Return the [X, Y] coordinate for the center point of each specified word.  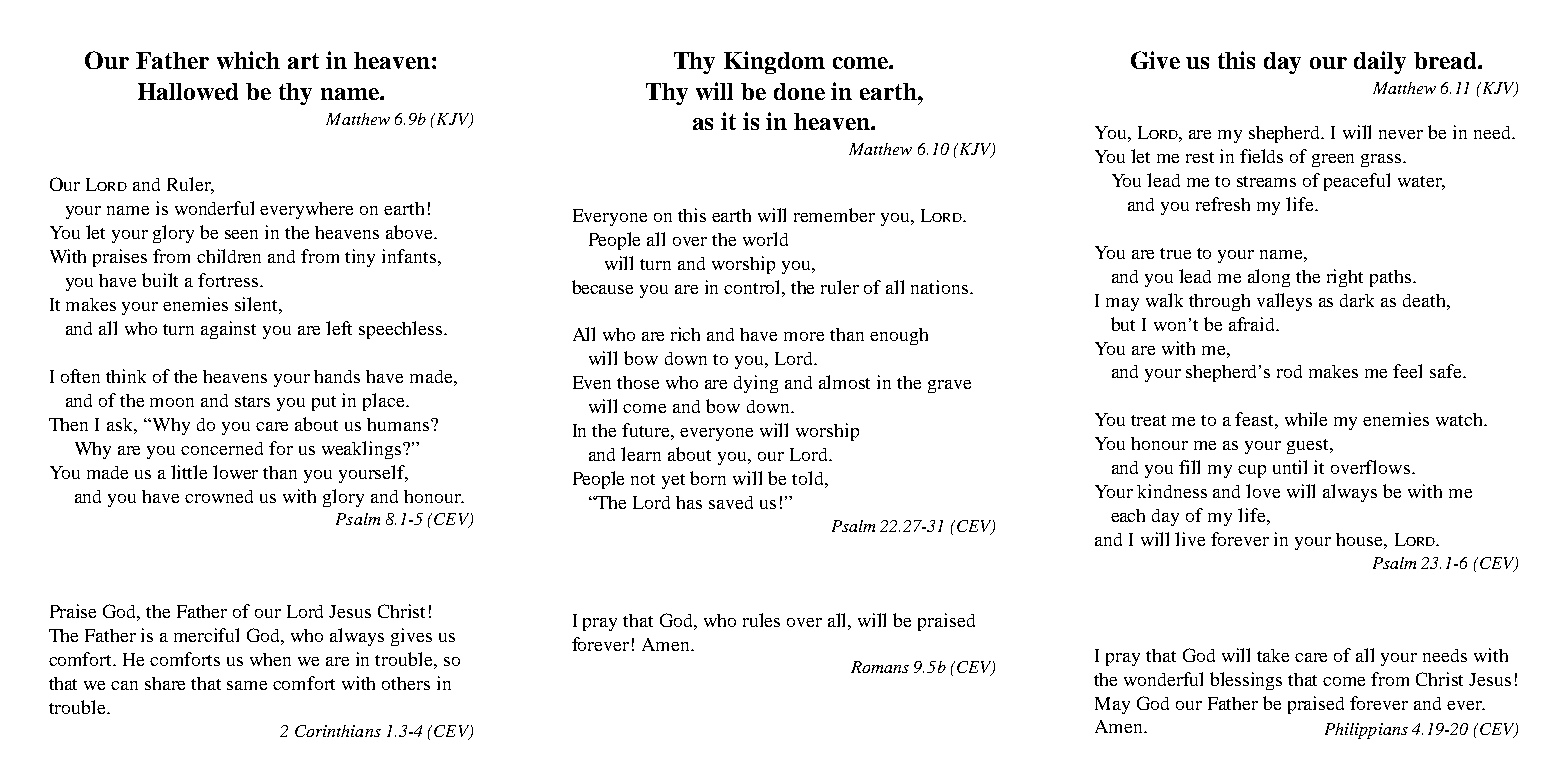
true [1175, 253]
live [1190, 539]
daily [1380, 62]
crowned [219, 496]
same [247, 685]
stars [252, 401]
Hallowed [188, 91]
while [1306, 419]
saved [731, 502]
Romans [880, 667]
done [799, 91]
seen [241, 234]
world [765, 239]
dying [756, 384]
